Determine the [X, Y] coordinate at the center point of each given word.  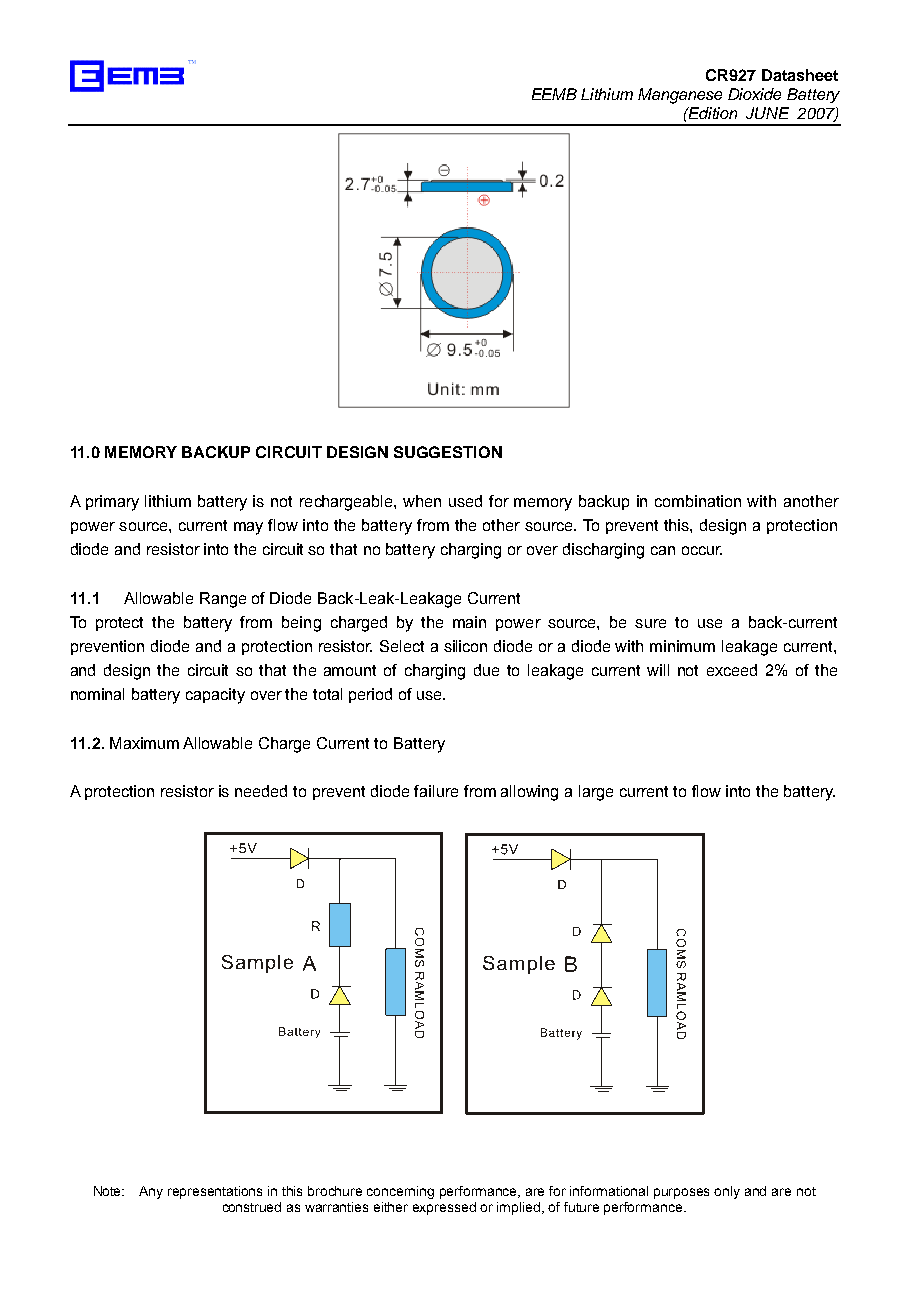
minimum [682, 646]
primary [112, 503]
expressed [444, 1208]
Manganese [680, 96]
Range [223, 600]
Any [151, 1192]
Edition [712, 113]
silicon [465, 646]
